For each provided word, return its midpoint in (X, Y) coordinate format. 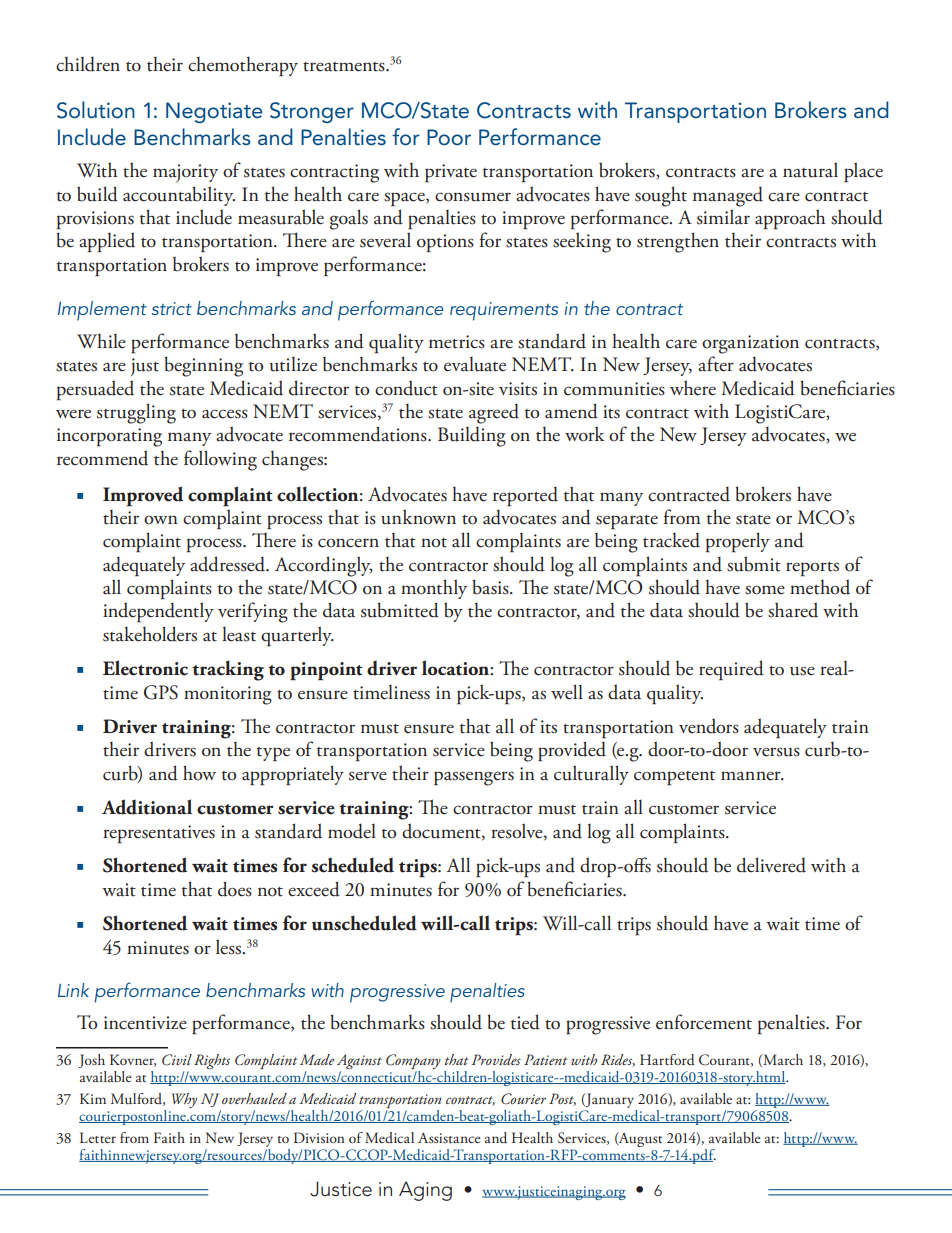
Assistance (449, 1137)
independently (158, 612)
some (765, 590)
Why (184, 1100)
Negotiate (214, 112)
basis (491, 587)
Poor (449, 137)
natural (810, 170)
